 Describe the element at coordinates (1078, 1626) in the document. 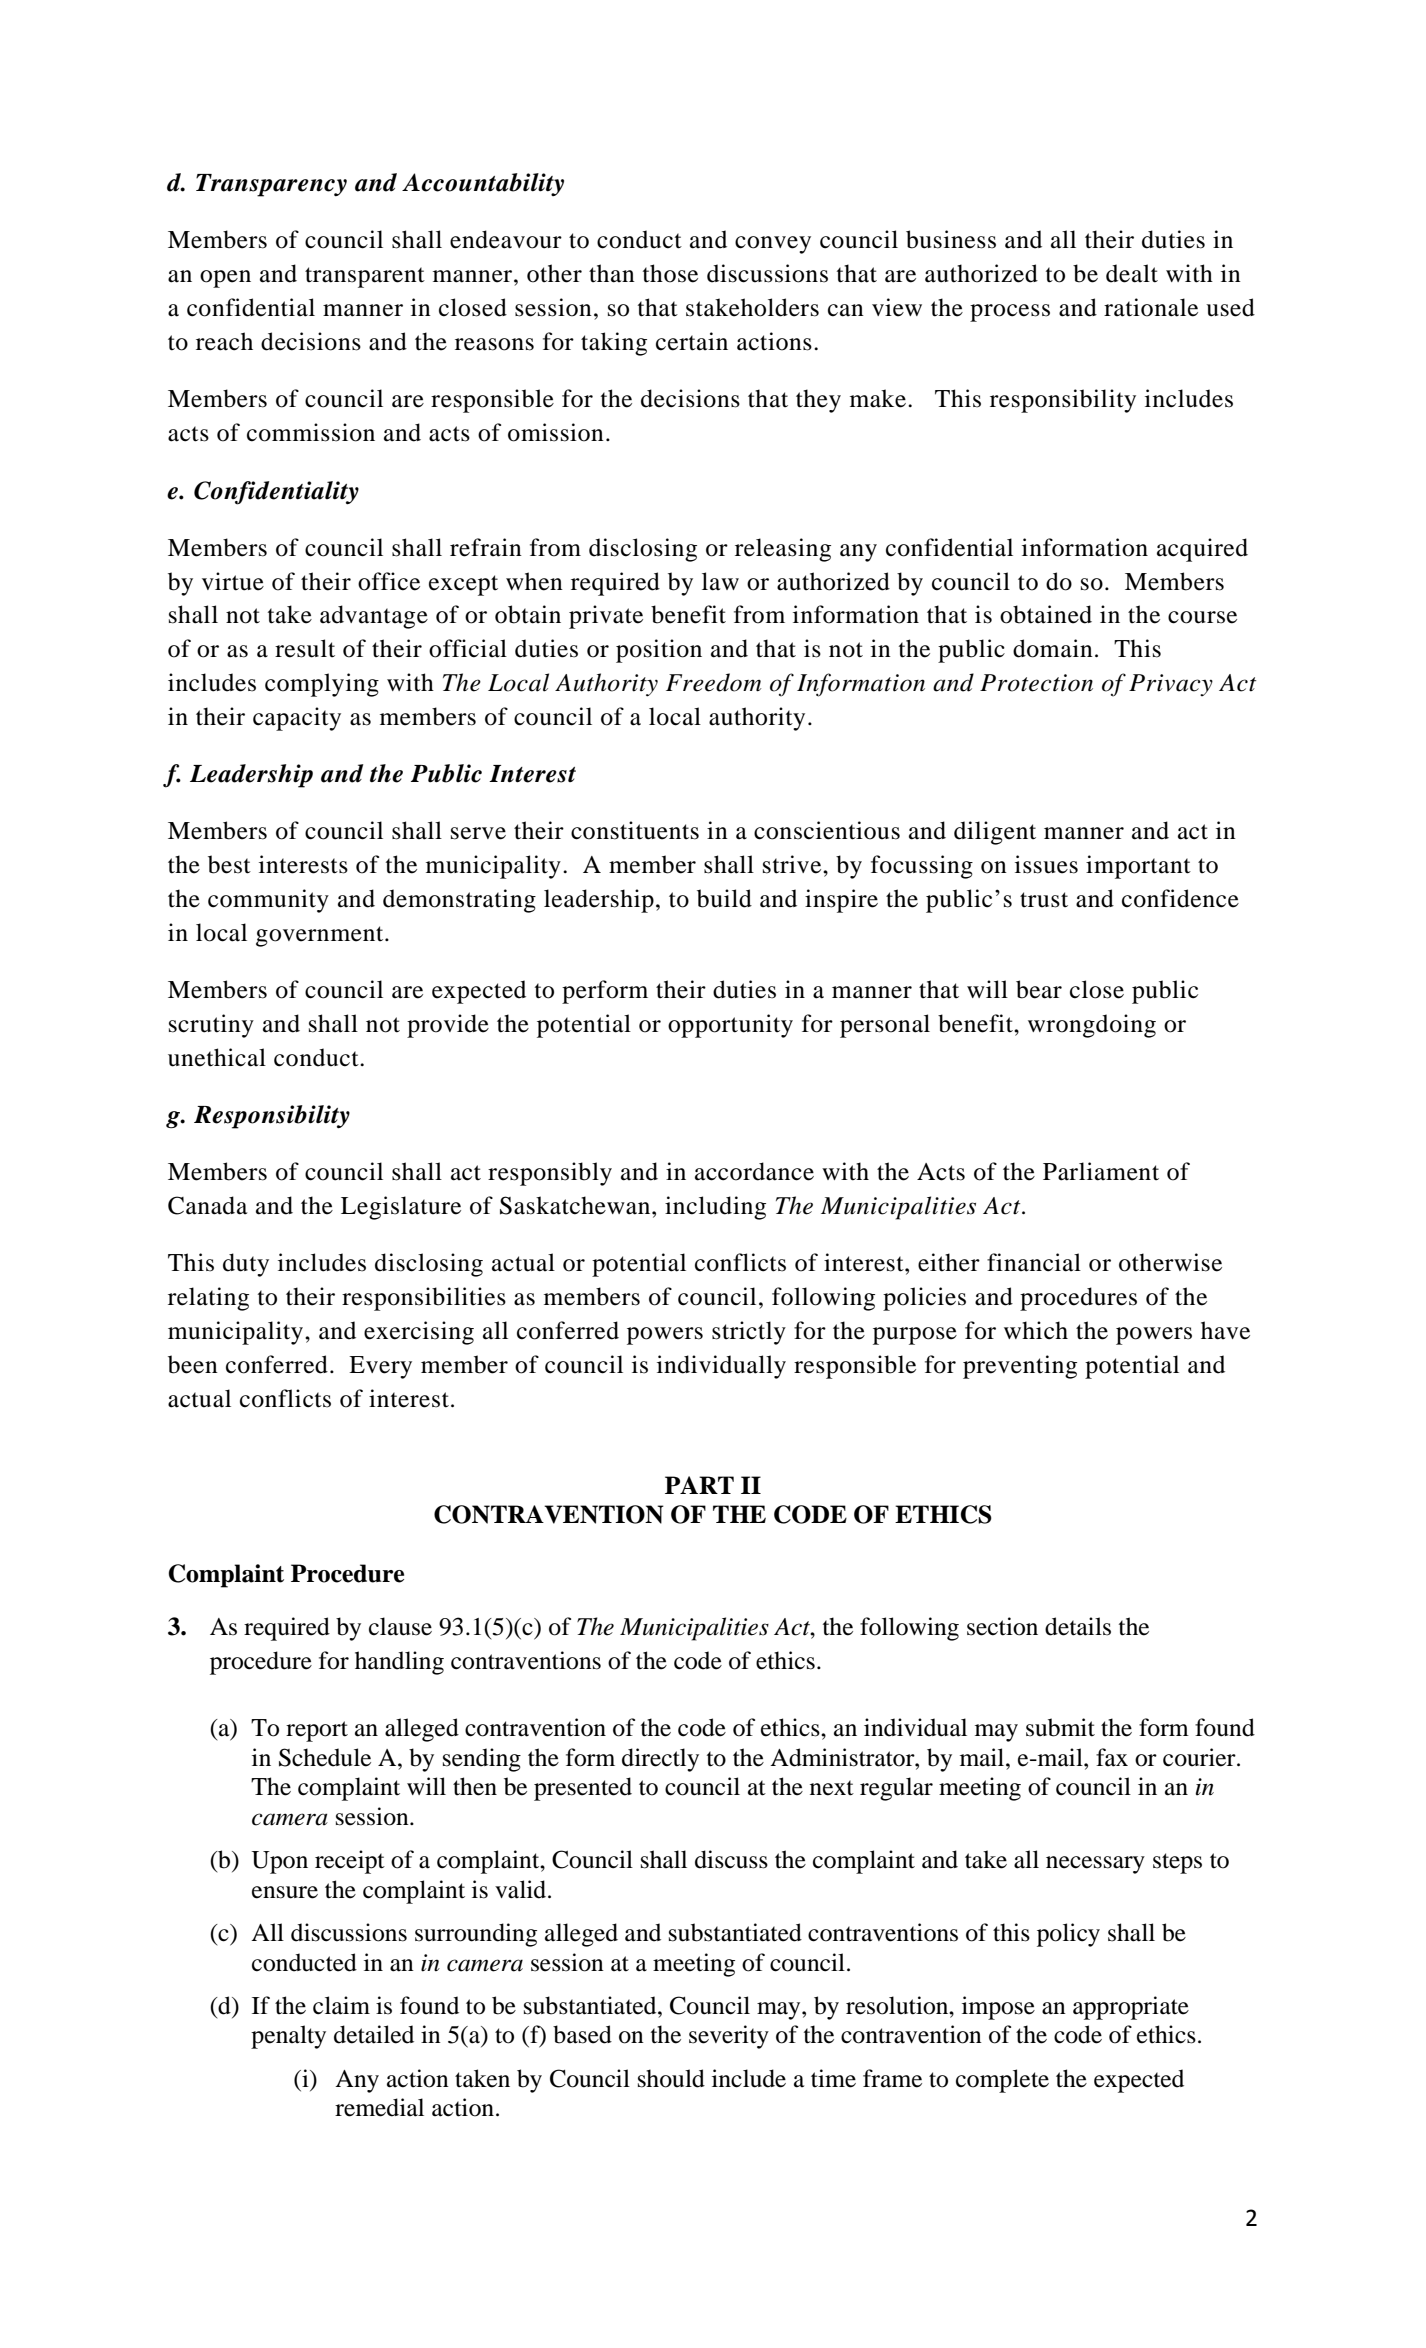

I see `details` at that location.
